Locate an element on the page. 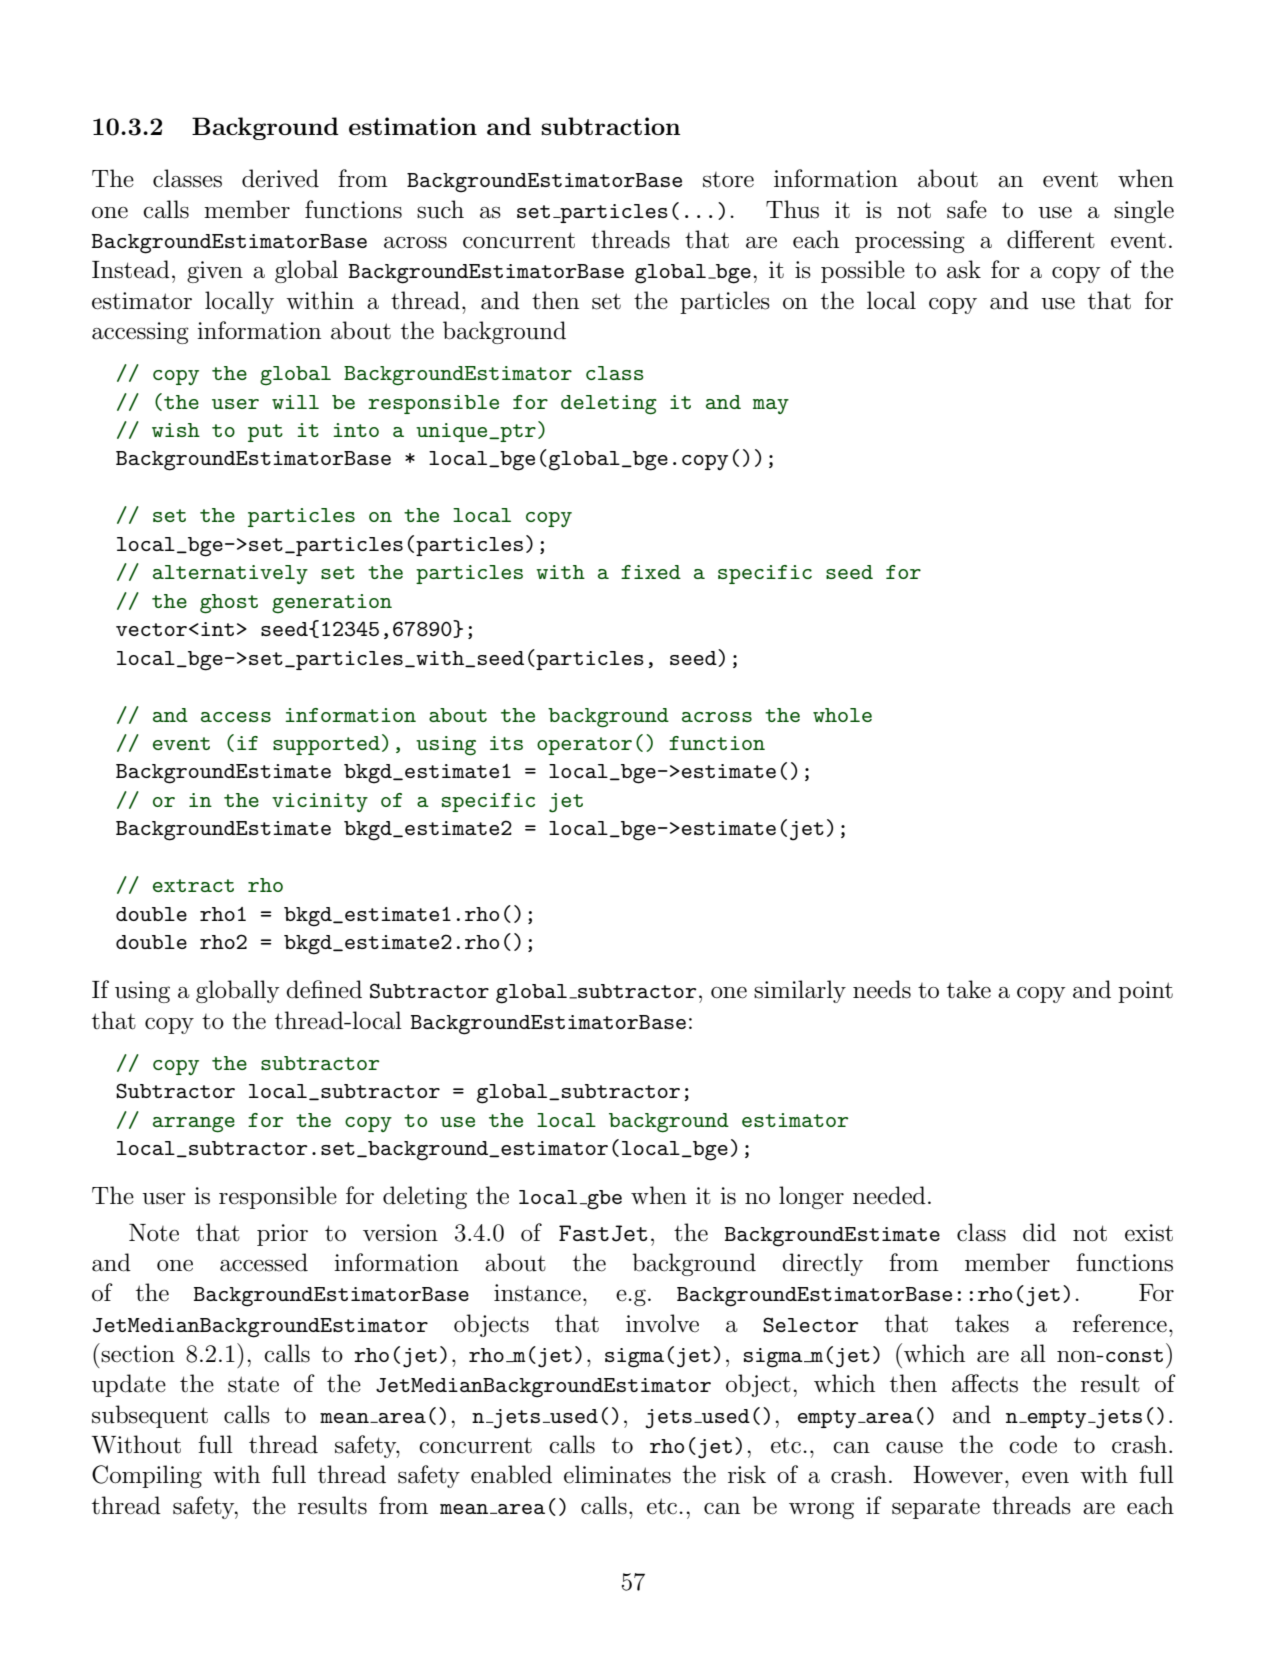 Image resolution: width=1285 pixels, height=1663 pixels. gbe is located at coordinates (603, 1200).
